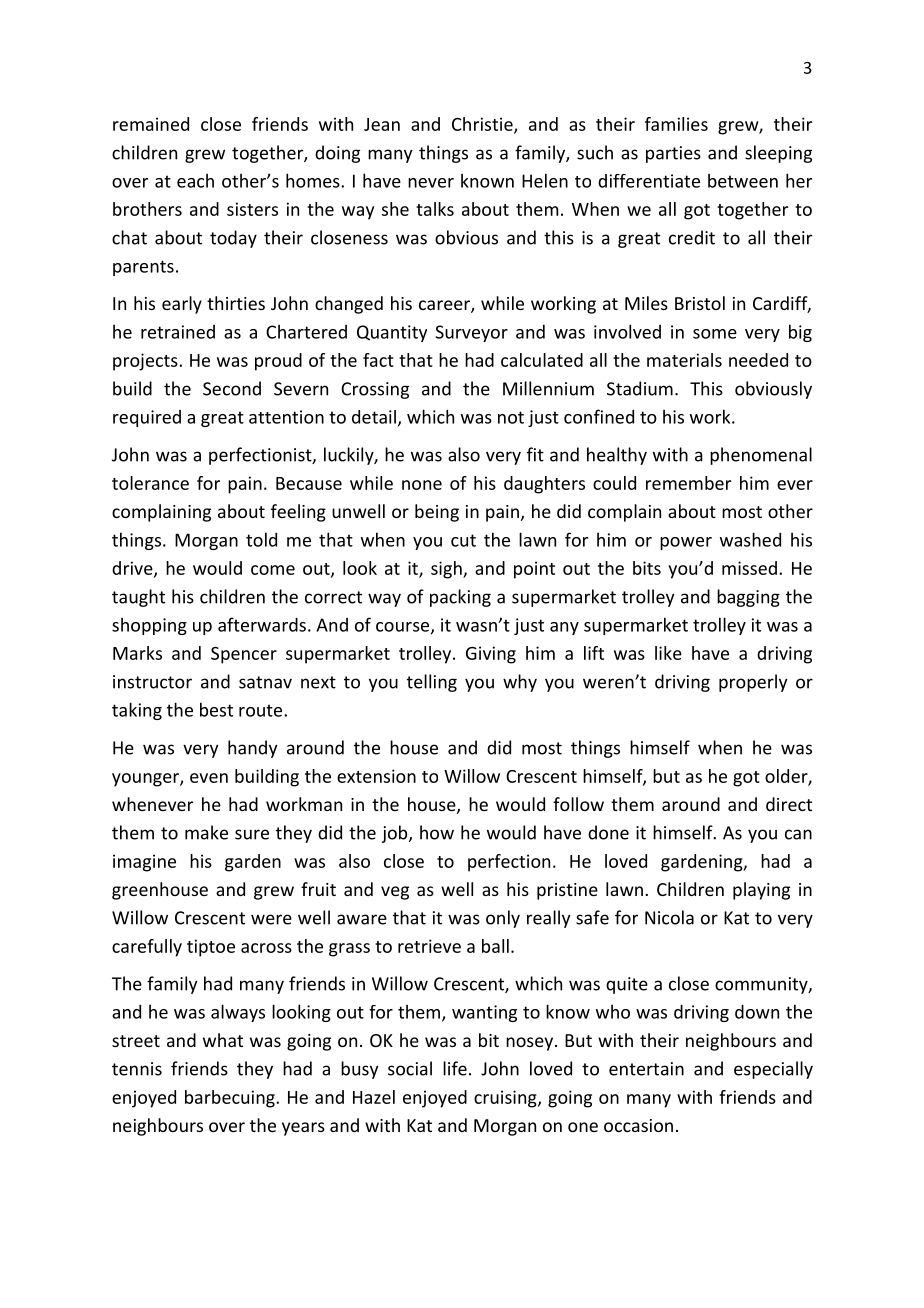 Image resolution: width=924 pixels, height=1308 pixels. I want to click on Spencer, so click(244, 655).
